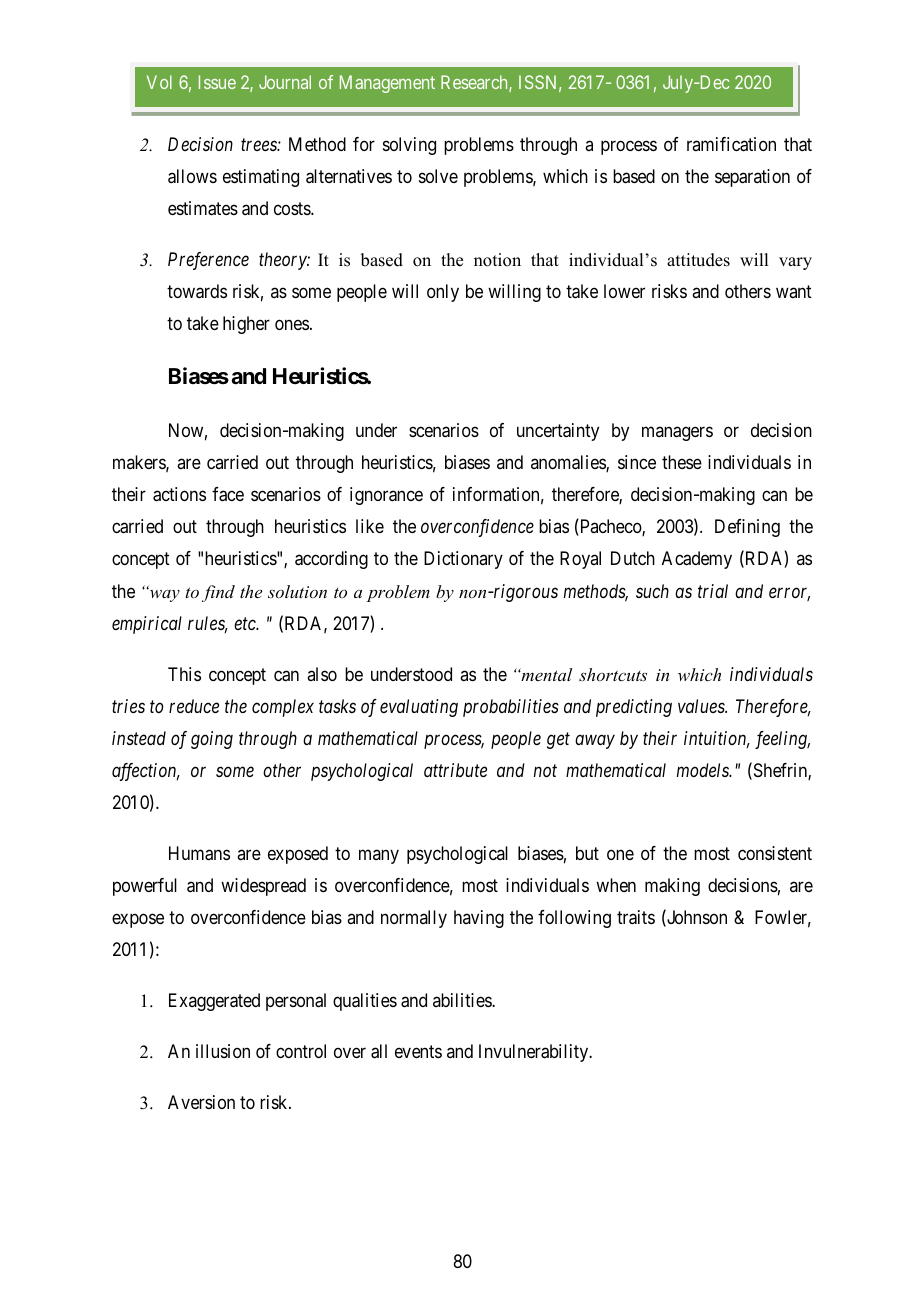  Describe the element at coordinates (775, 853) in the page. I see `consistent` at that location.
